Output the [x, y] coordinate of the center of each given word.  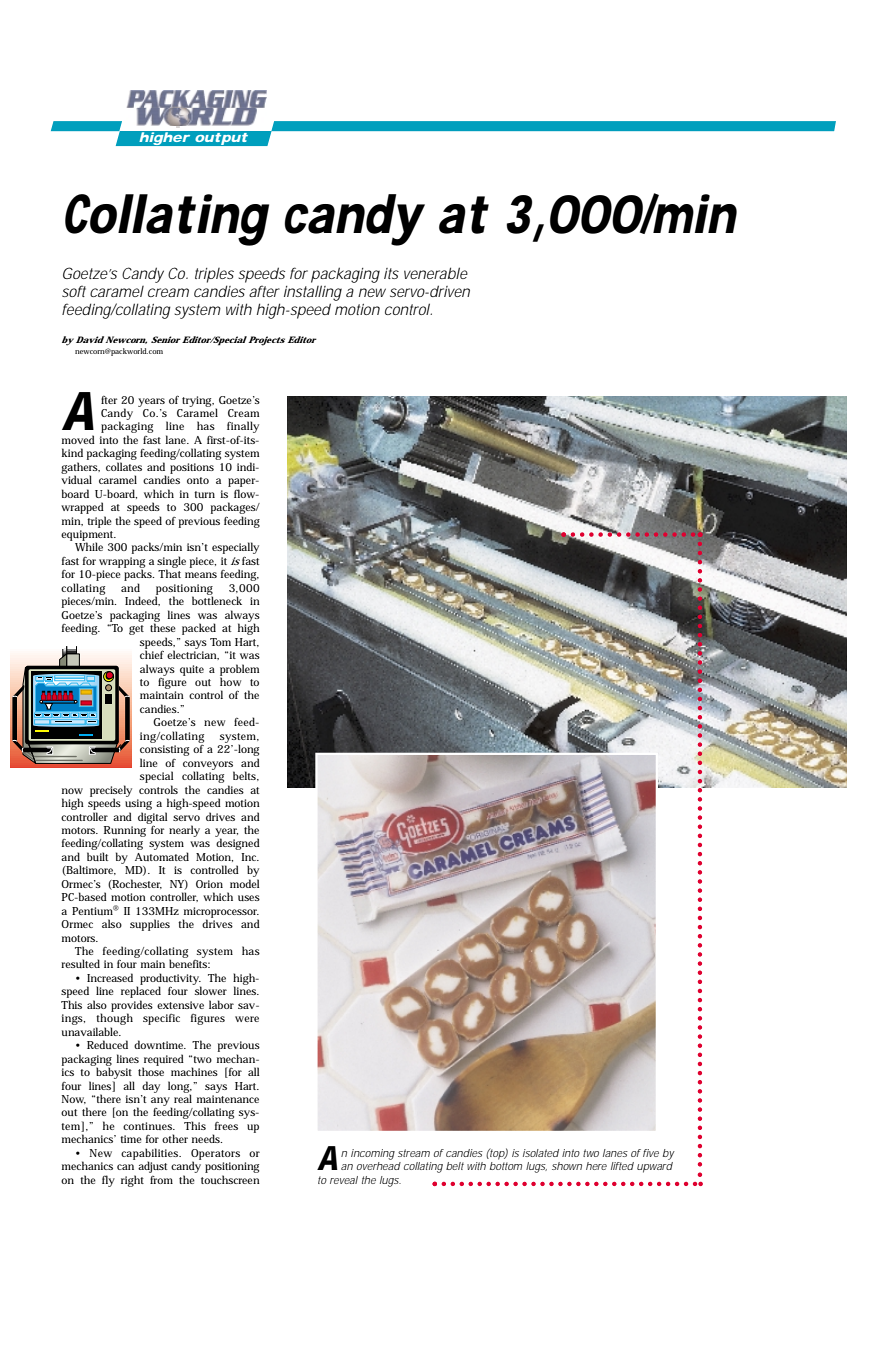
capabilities [151, 1155]
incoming [373, 1154]
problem [239, 671]
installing [313, 293]
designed [238, 844]
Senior [166, 339]
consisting [164, 752]
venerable [436, 273]
